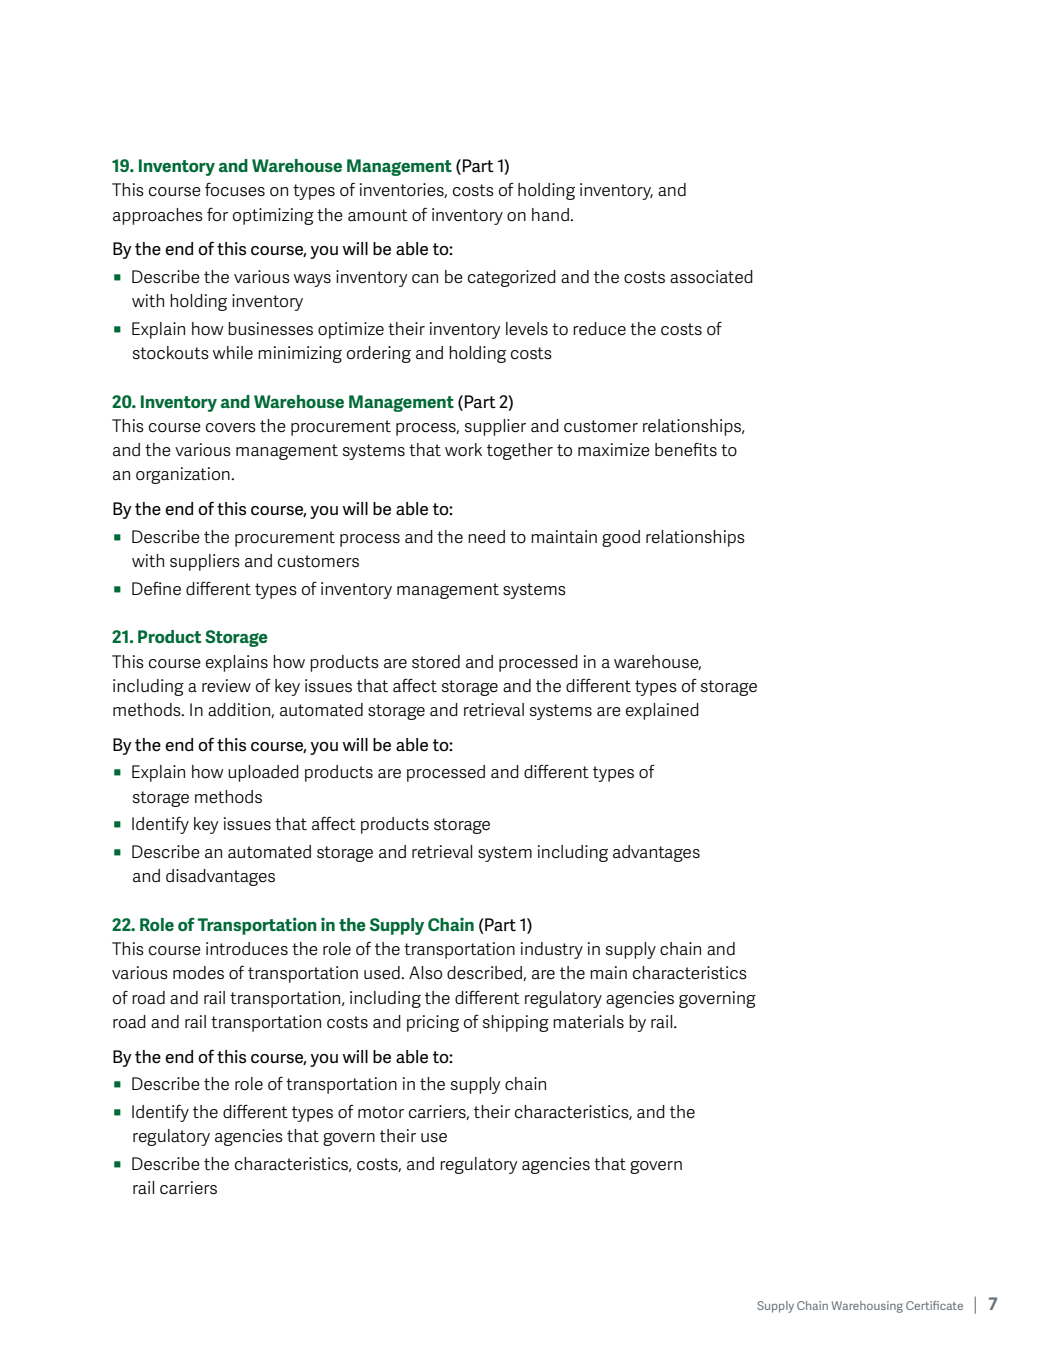  What do you see at coordinates (184, 475) in the document?
I see `organization` at bounding box center [184, 475].
